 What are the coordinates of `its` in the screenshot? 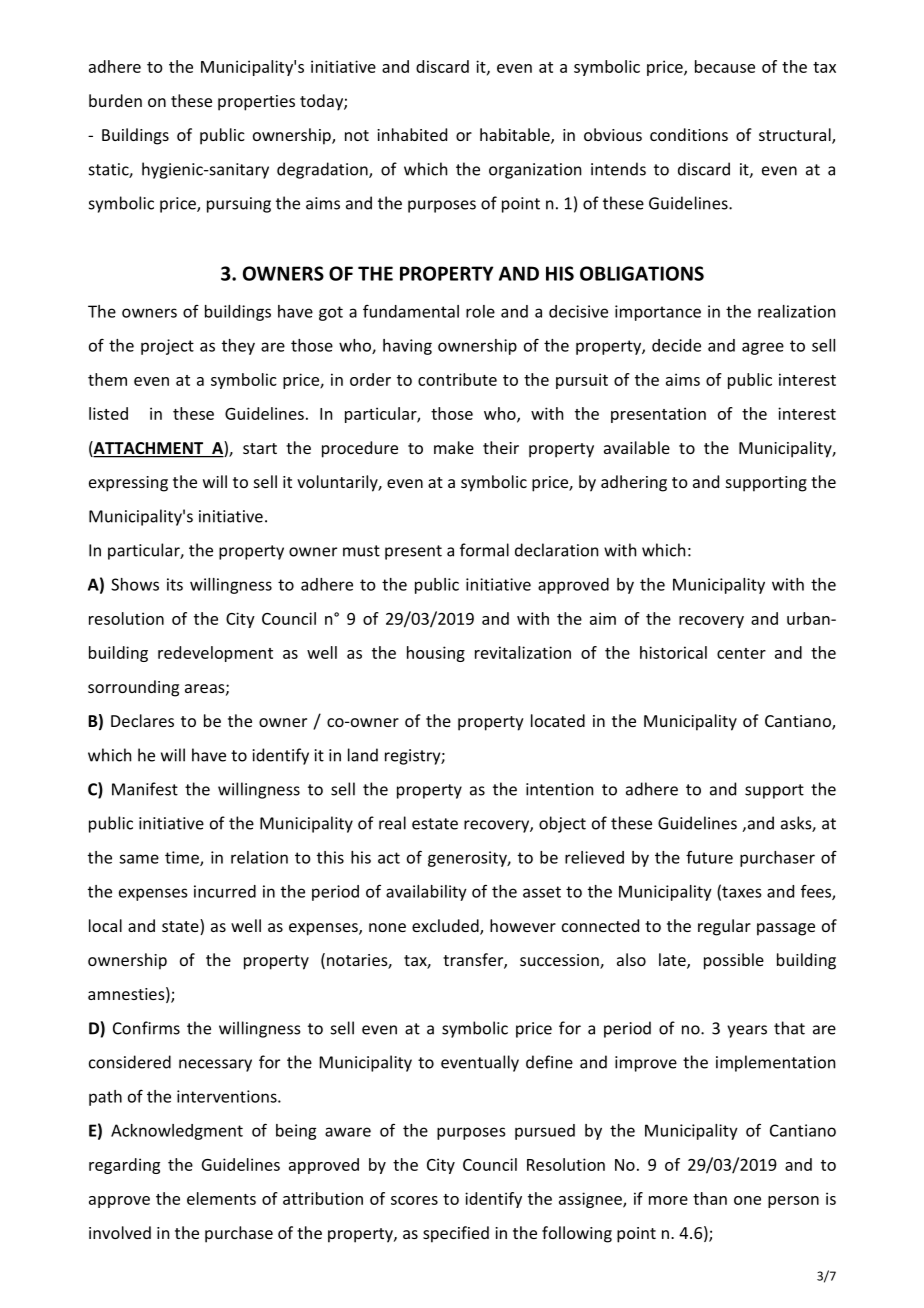 It's located at (175, 584).
